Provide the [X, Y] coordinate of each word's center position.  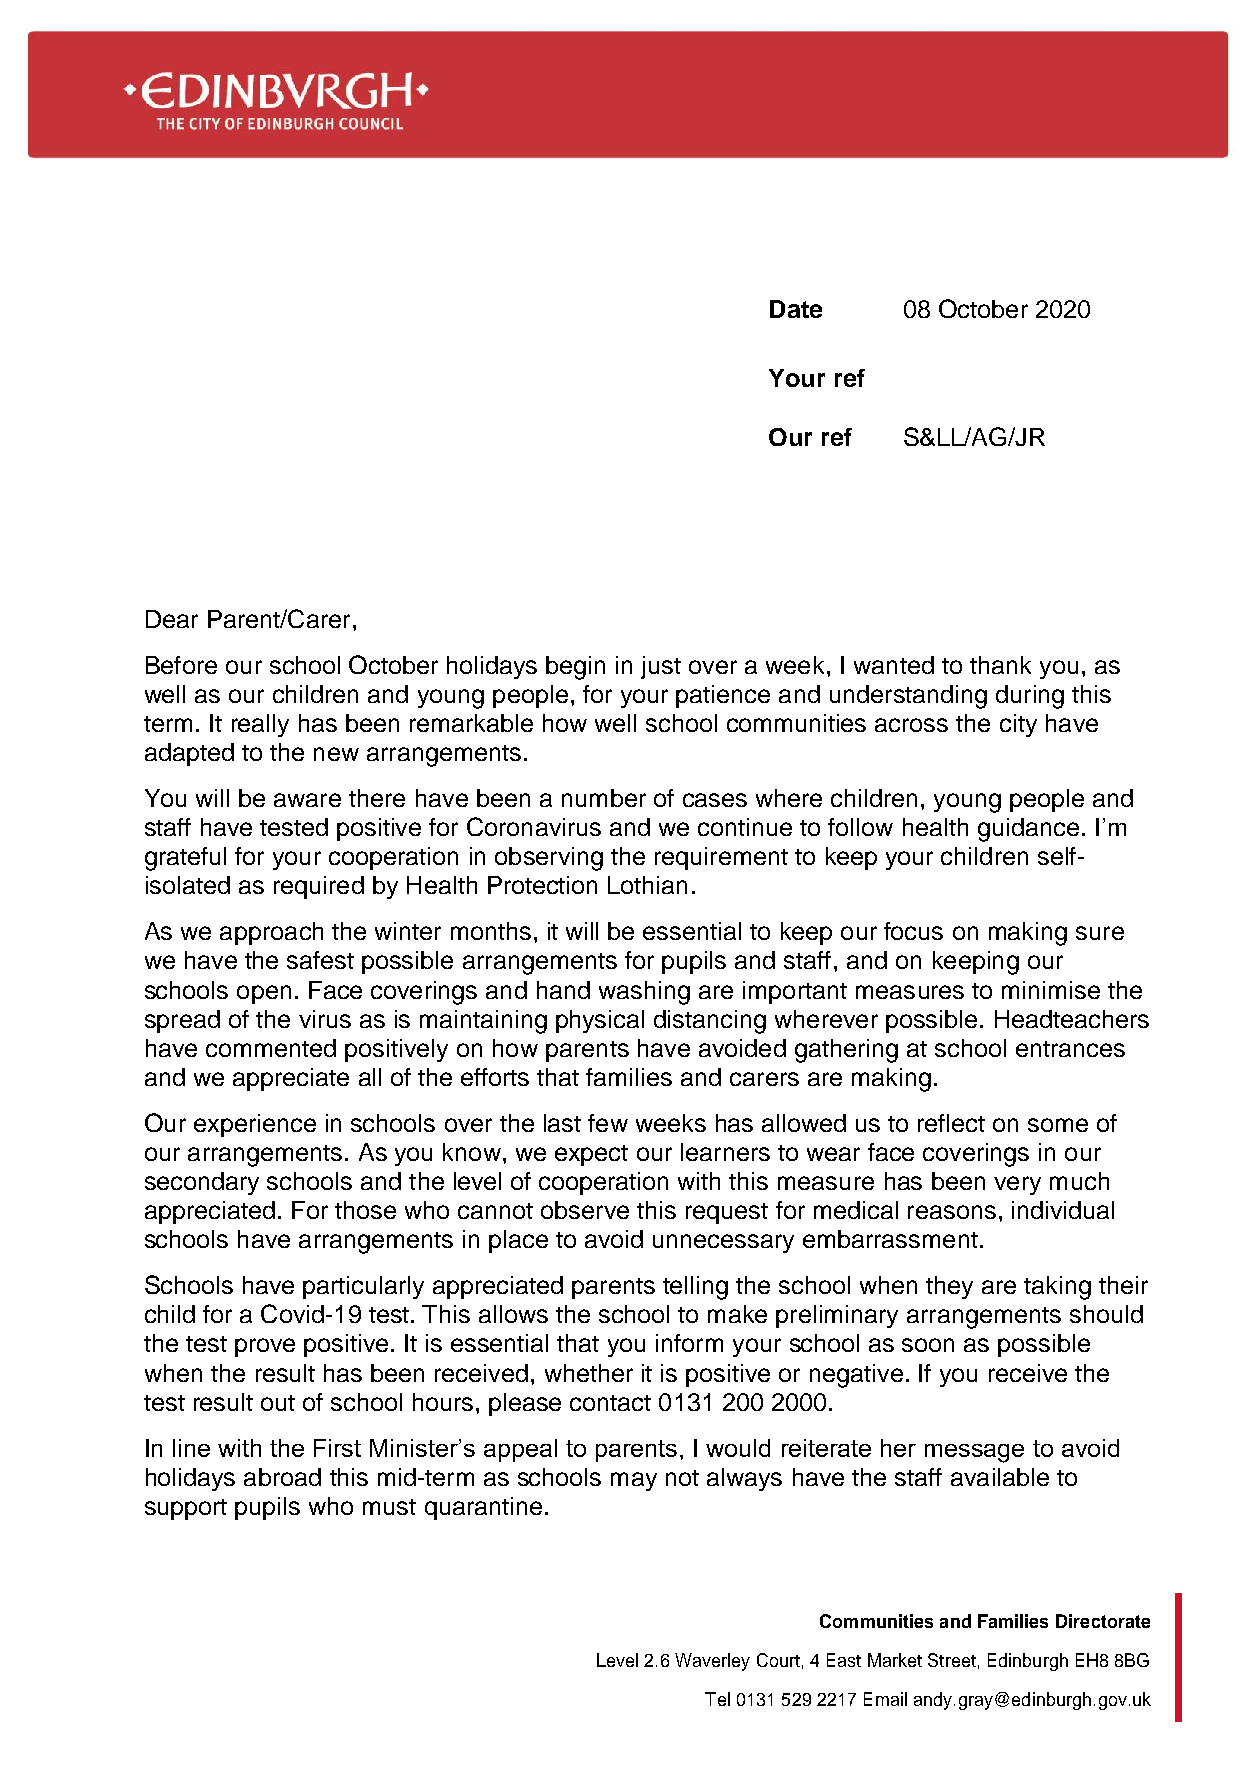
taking [1057, 1288]
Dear [172, 619]
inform [689, 1343]
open [264, 994]
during [1030, 697]
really [260, 725]
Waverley [712, 1662]
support [186, 1509]
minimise [1051, 990]
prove [265, 1347]
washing [644, 993]
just [661, 667]
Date [796, 309]
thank [1000, 665]
